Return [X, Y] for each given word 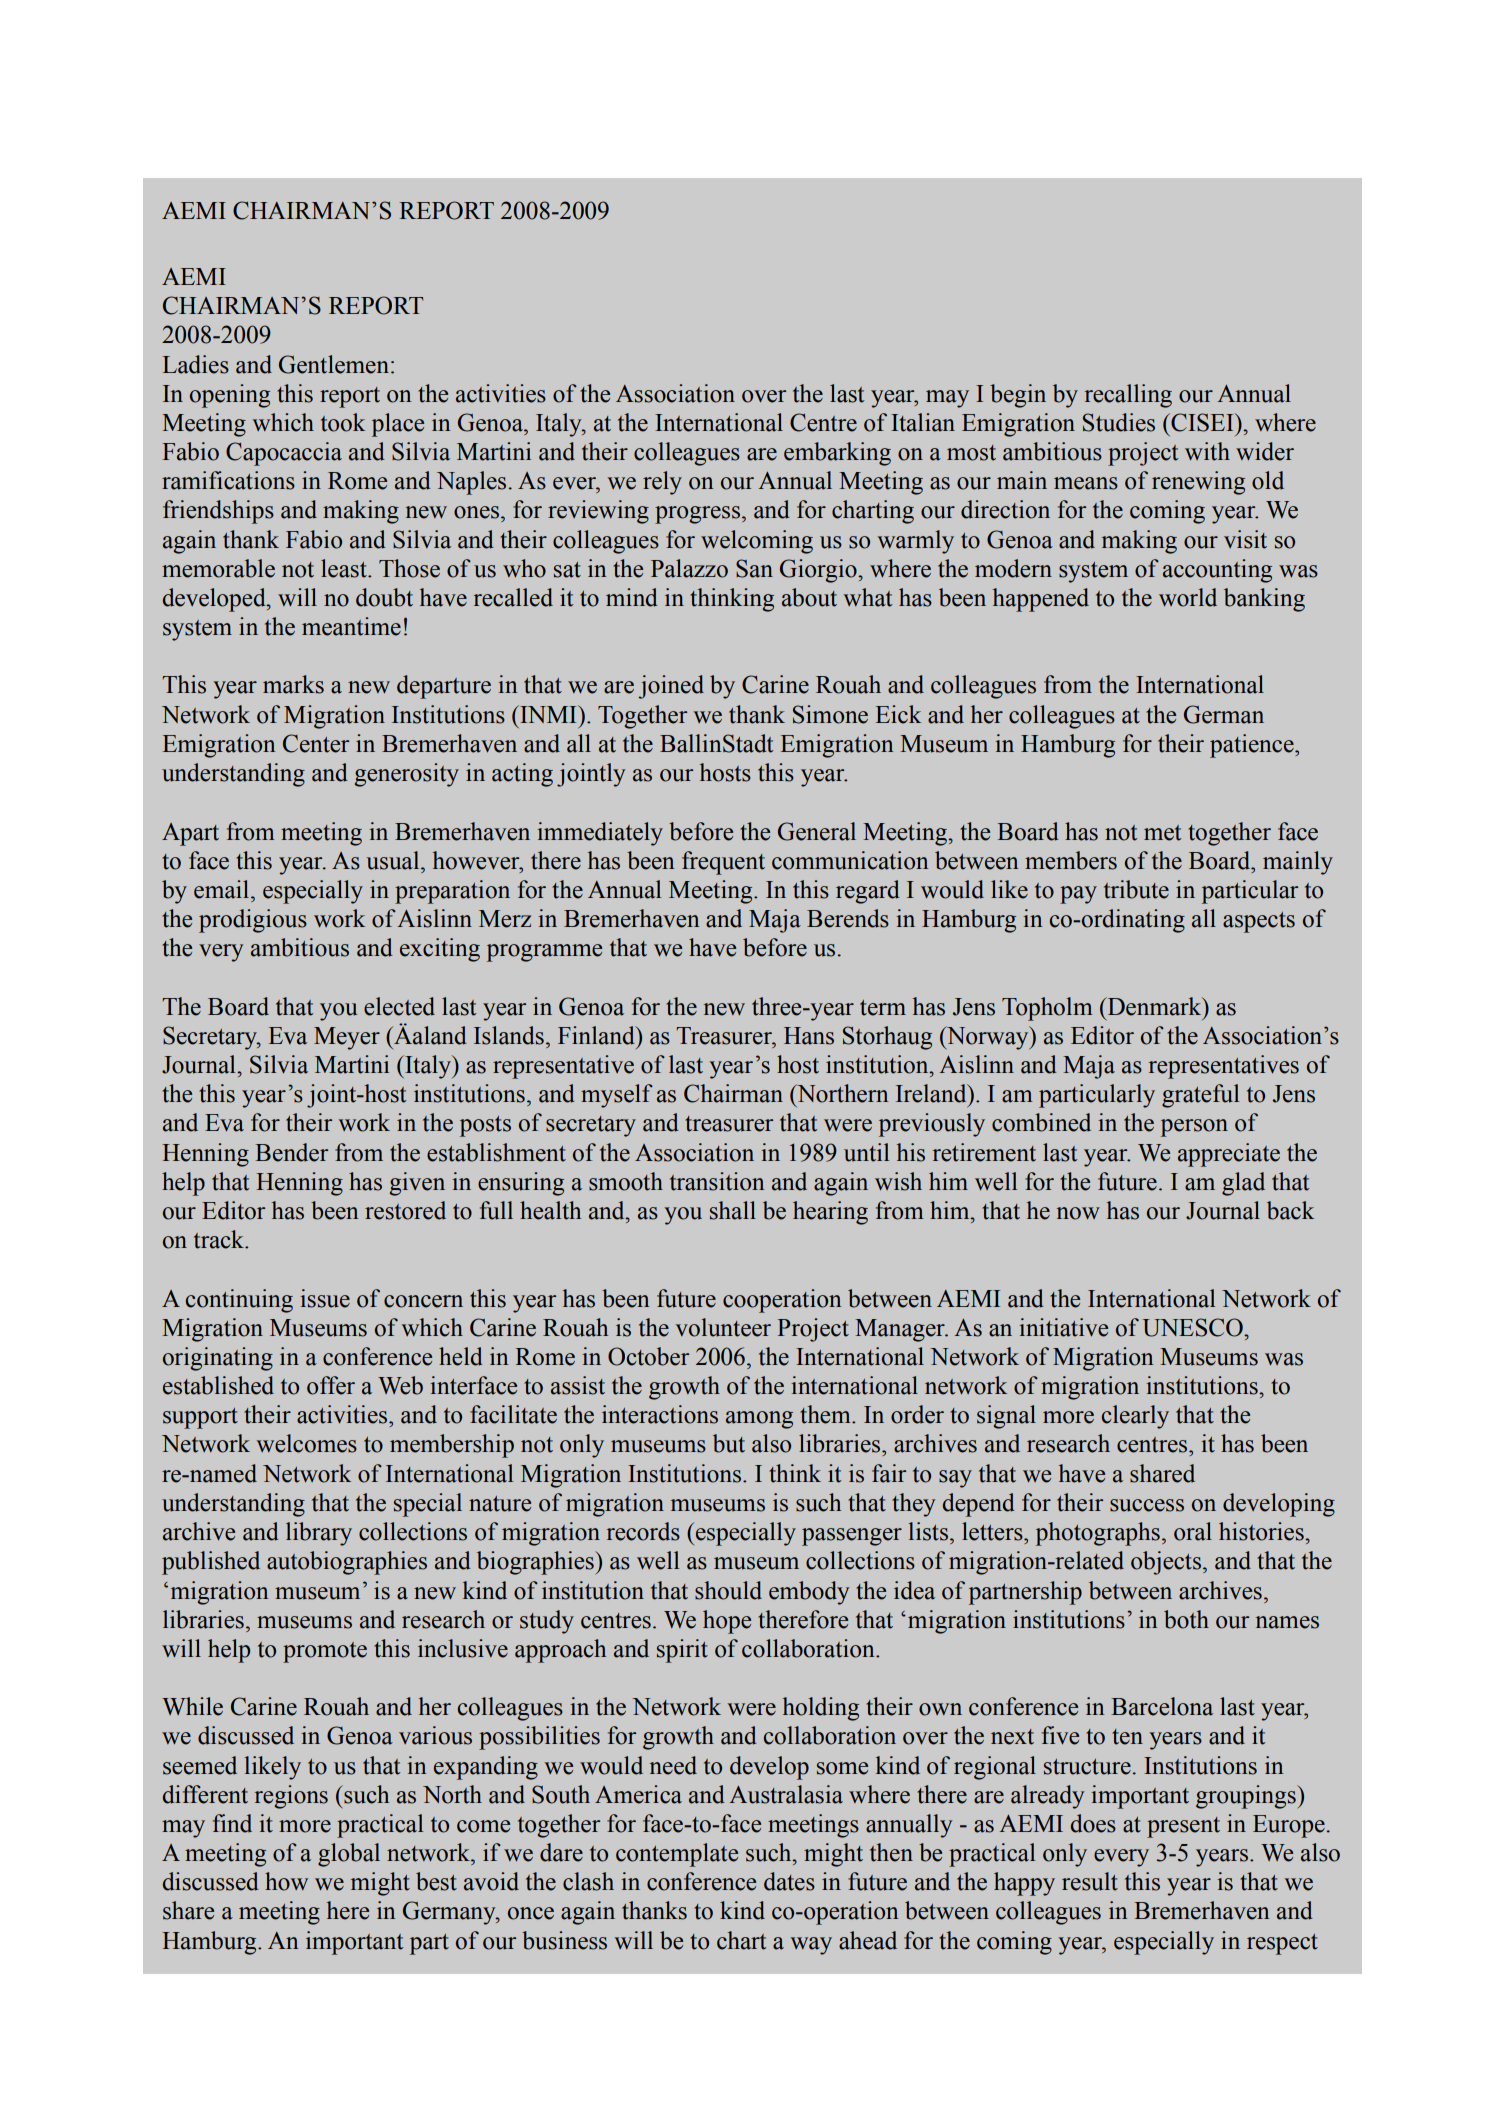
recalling [1128, 396]
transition [717, 1181]
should [728, 1590]
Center [316, 743]
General [817, 831]
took [343, 422]
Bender [291, 1152]
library [319, 1534]
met [1163, 833]
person [1194, 1128]
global [349, 1855]
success [1147, 1505]
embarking [837, 454]
